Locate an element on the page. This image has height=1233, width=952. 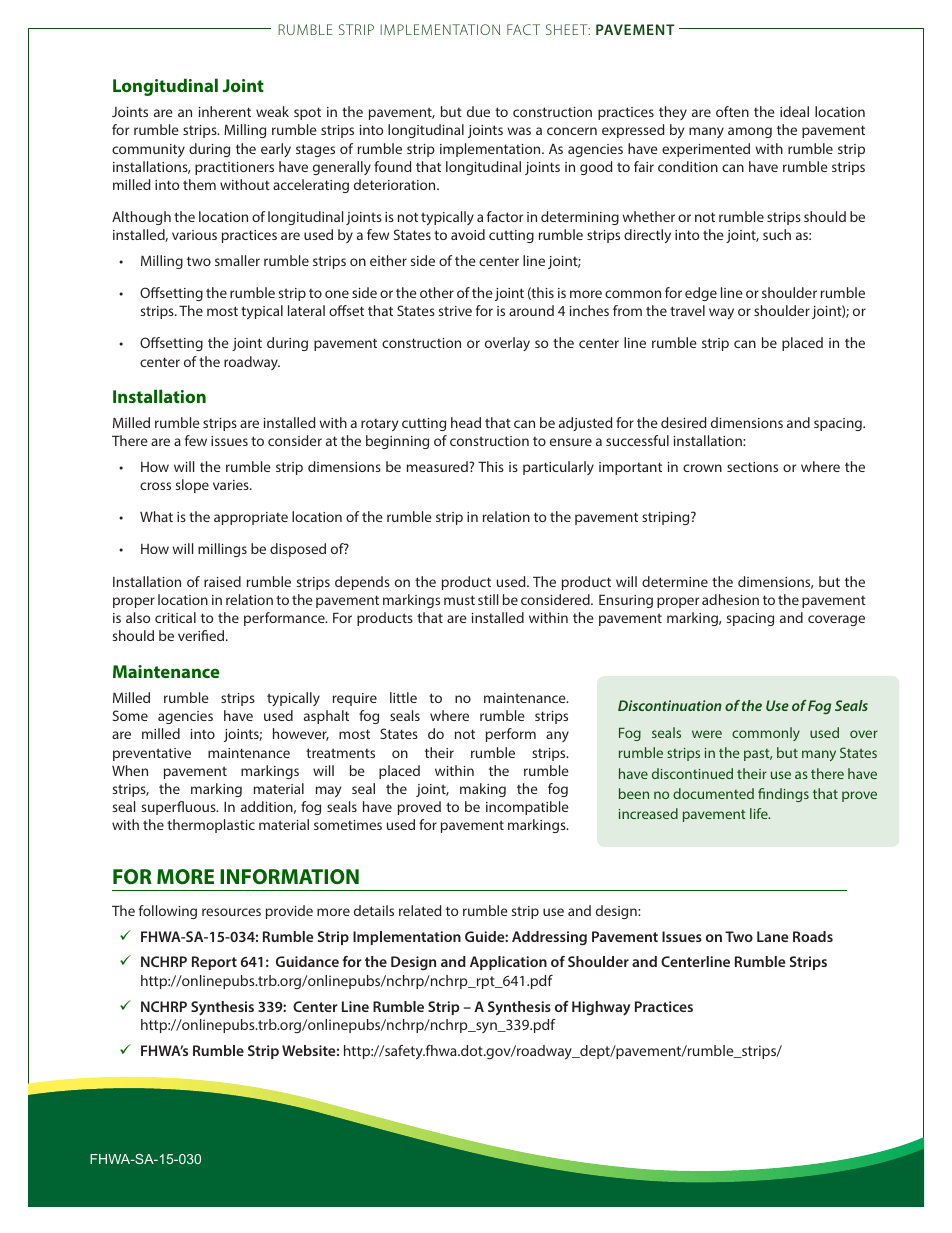
Report is located at coordinates (214, 963).
